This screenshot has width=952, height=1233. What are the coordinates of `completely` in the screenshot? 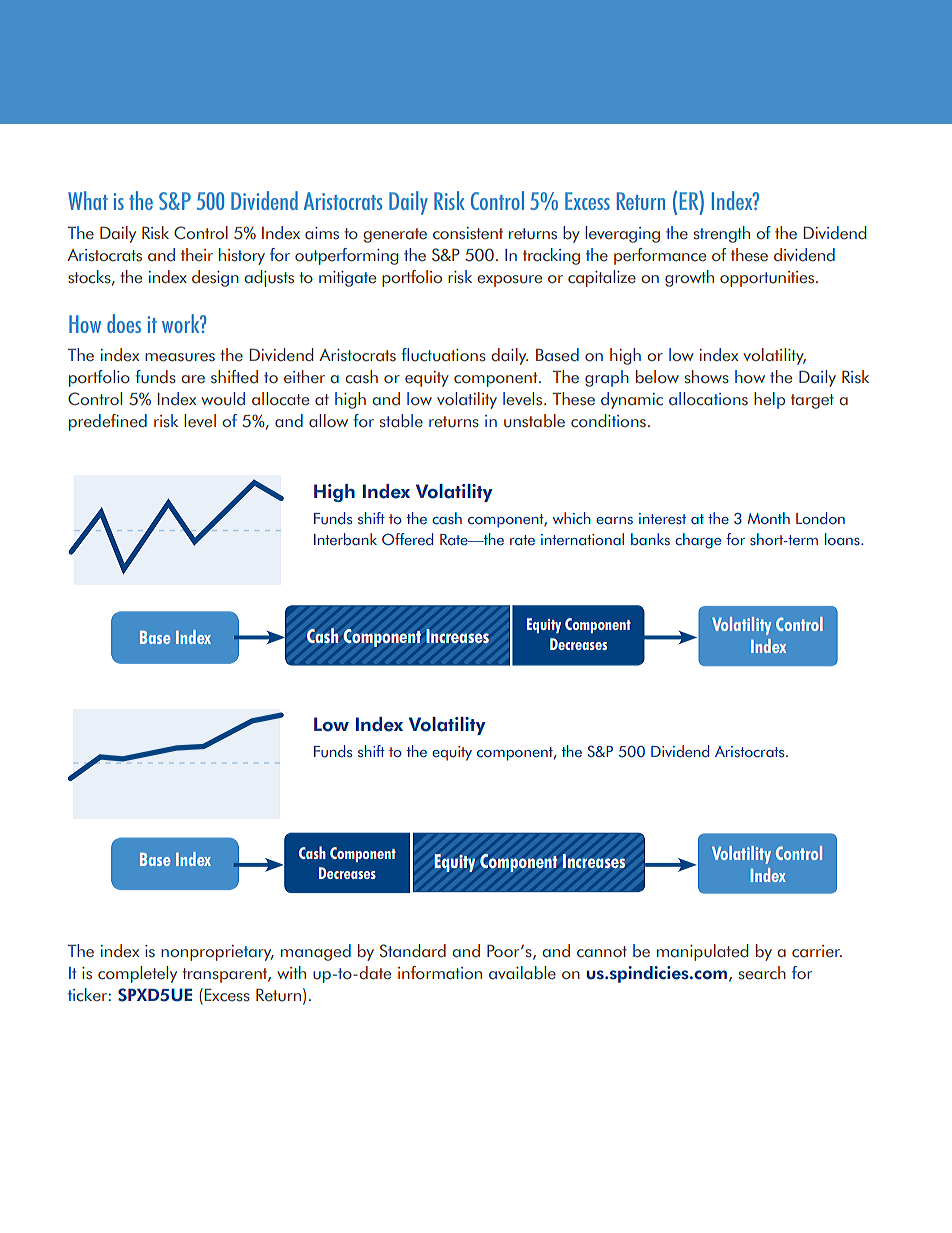 It's located at (137, 974).
